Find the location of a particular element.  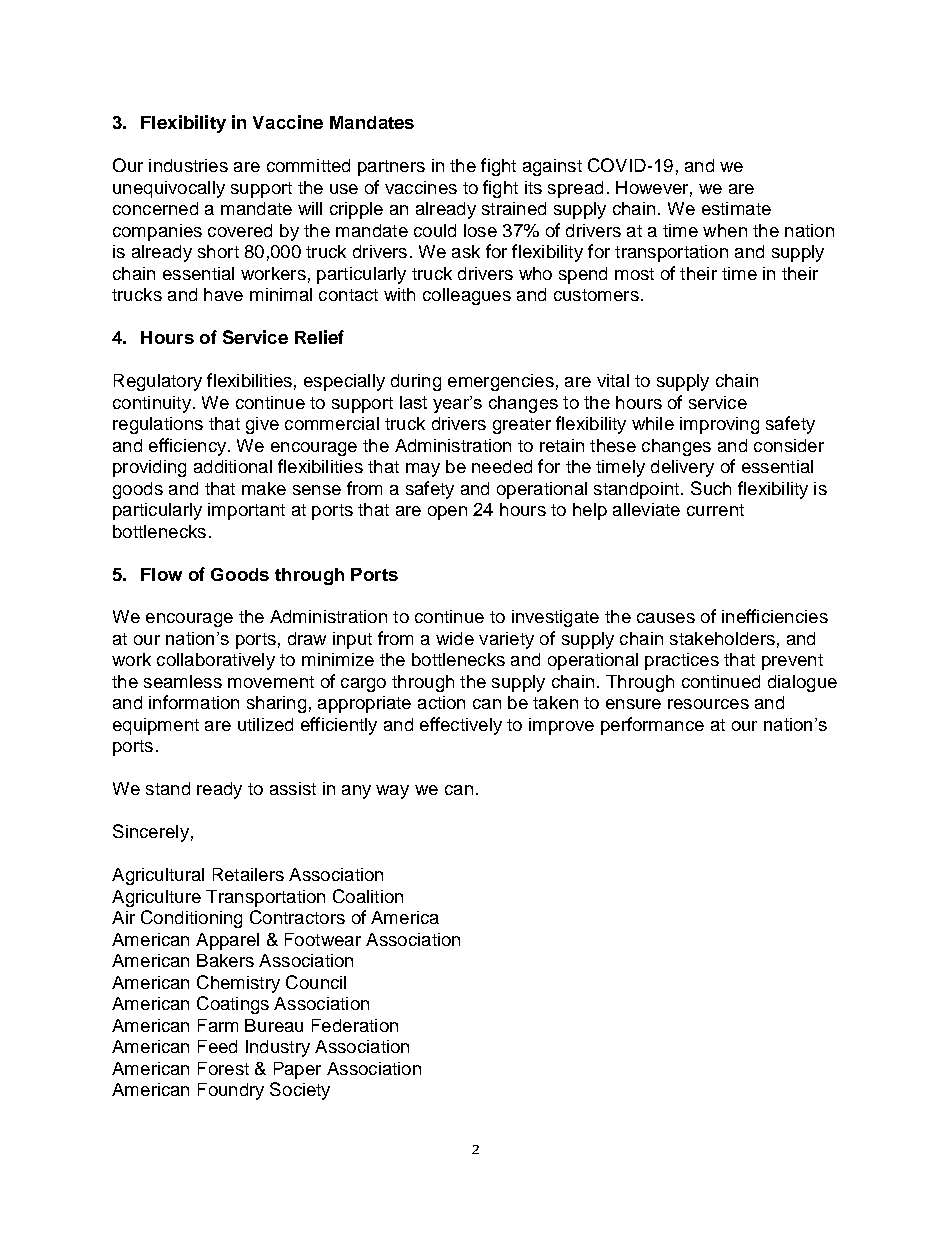

strained is located at coordinates (514, 208).
